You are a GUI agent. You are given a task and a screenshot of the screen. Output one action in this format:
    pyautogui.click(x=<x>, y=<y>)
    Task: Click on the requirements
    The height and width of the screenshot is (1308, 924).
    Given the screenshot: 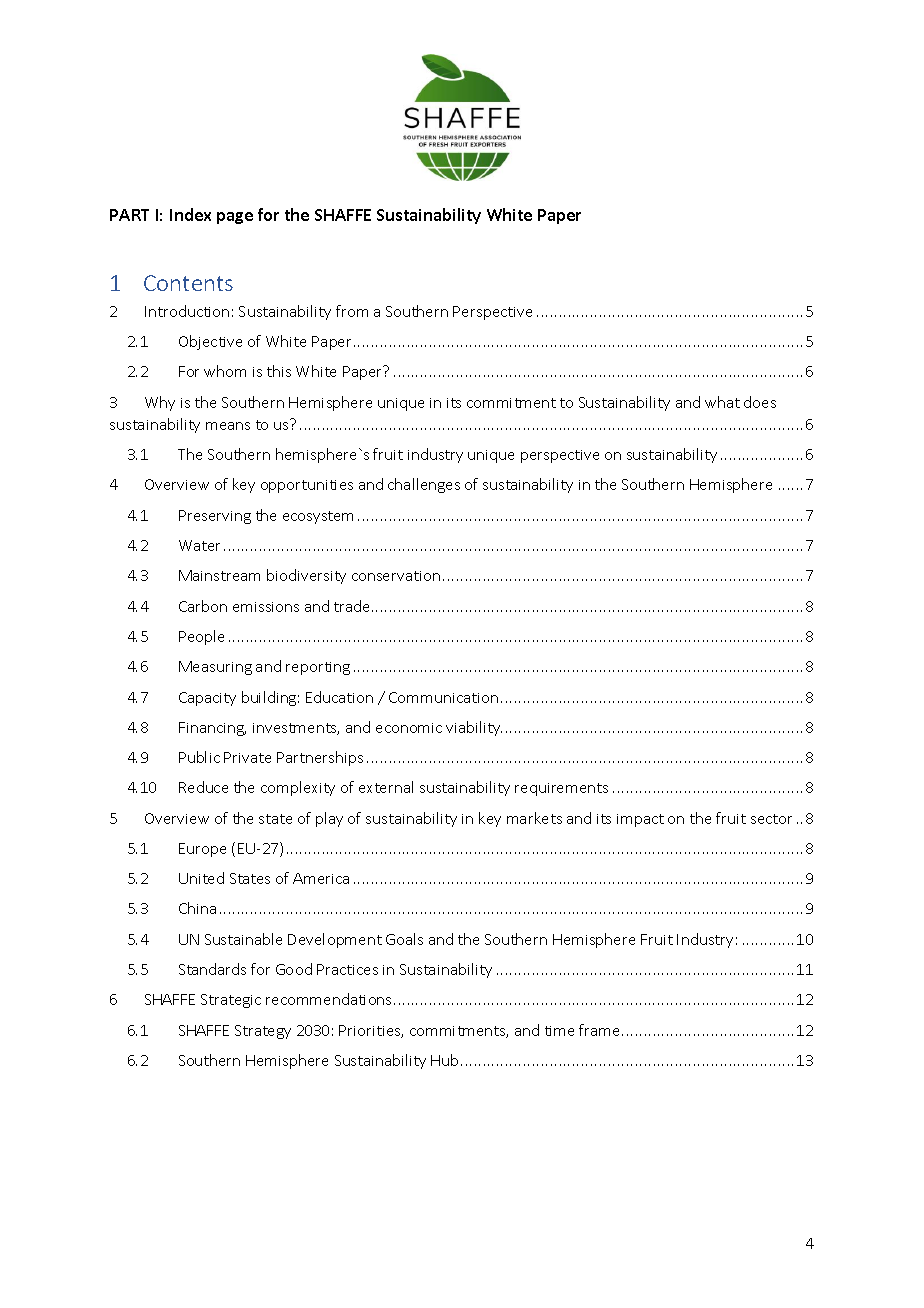 What is the action you would take?
    pyautogui.click(x=561, y=789)
